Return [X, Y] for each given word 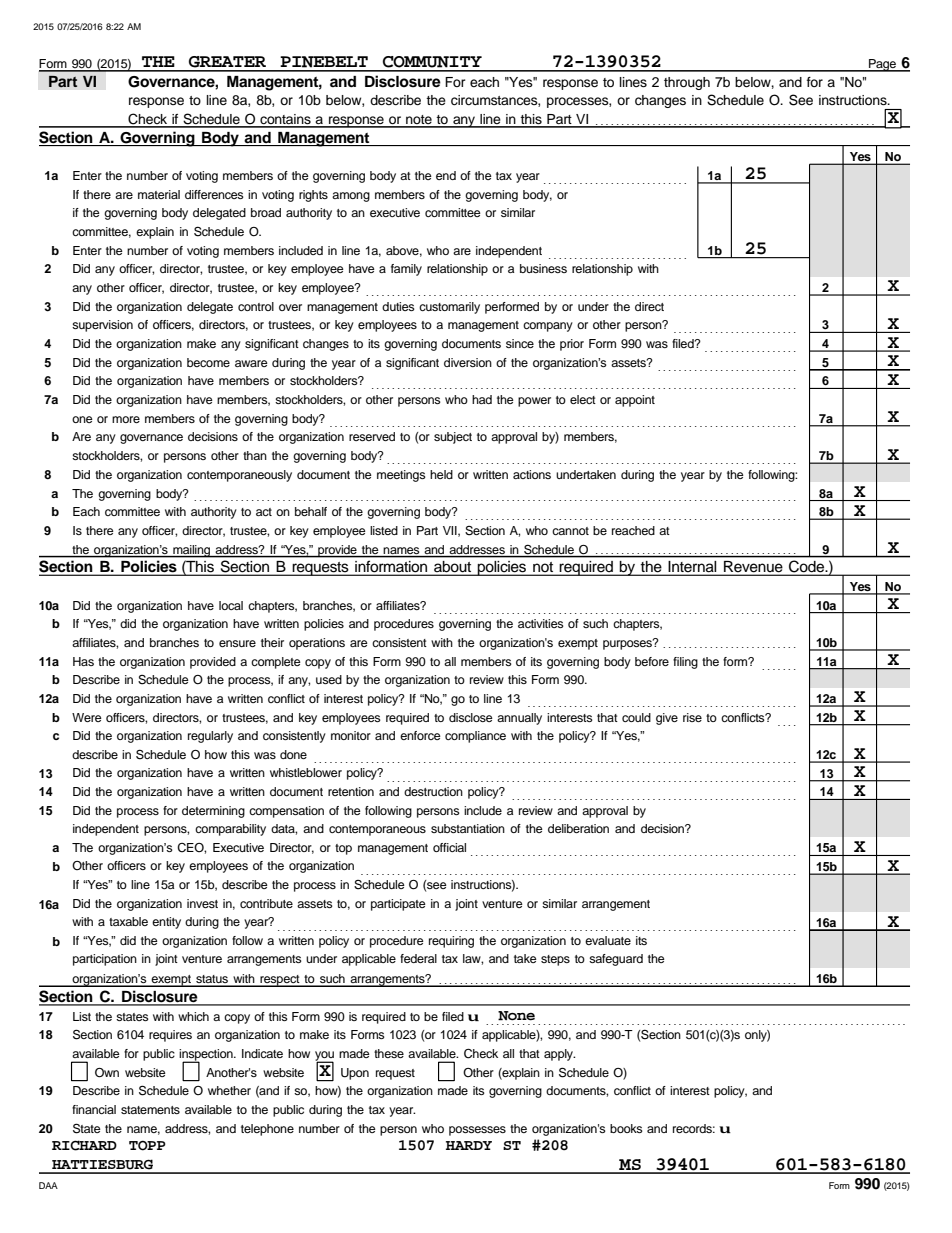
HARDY [469, 1145]
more [126, 419]
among [351, 197]
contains [285, 120]
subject [453, 438]
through [687, 83]
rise [692, 717]
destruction [433, 791]
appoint [635, 401]
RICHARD [84, 1145]
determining [213, 812]
